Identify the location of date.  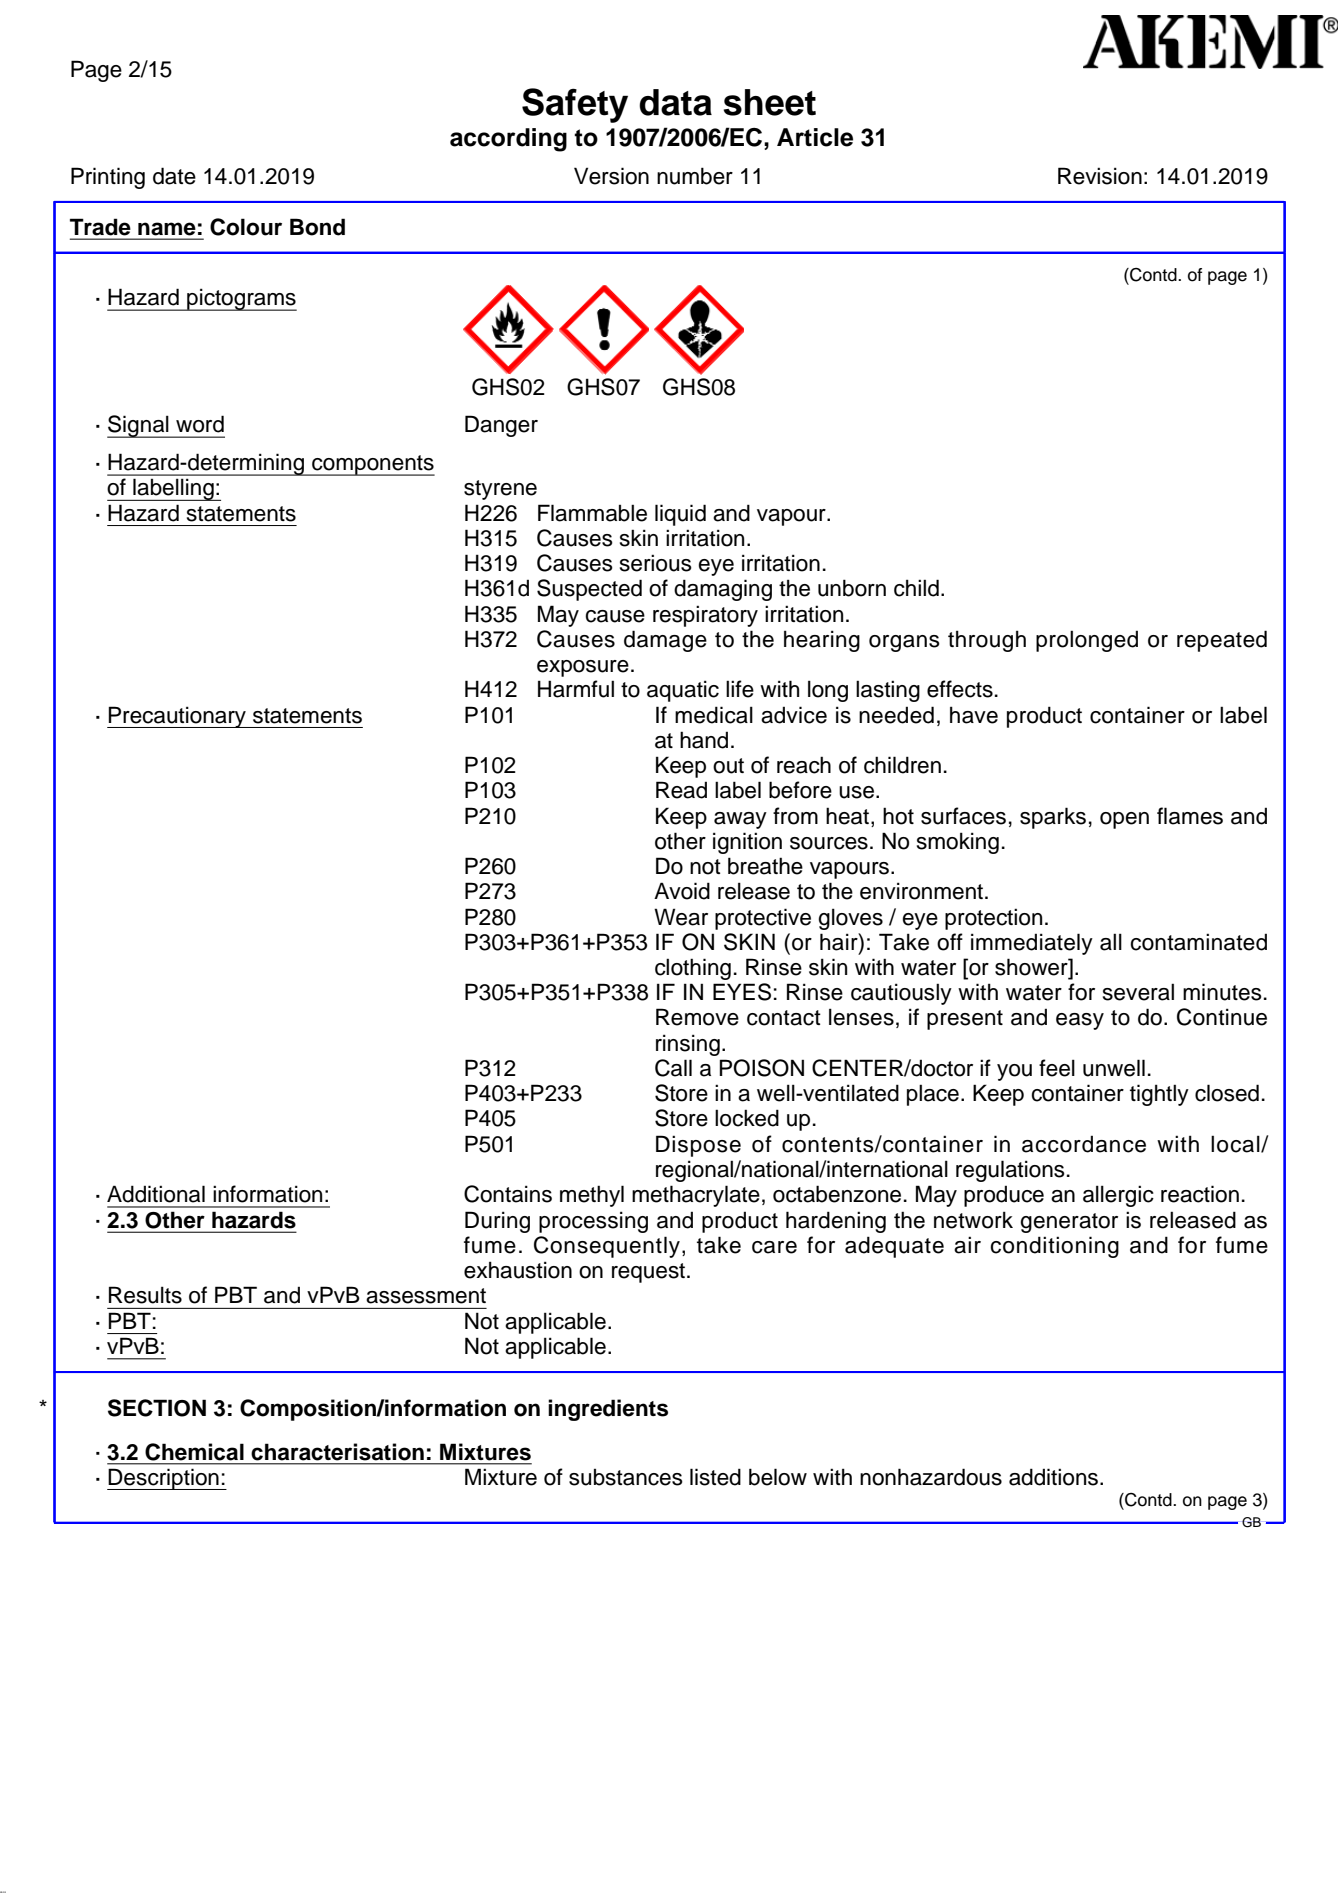
(174, 176).
